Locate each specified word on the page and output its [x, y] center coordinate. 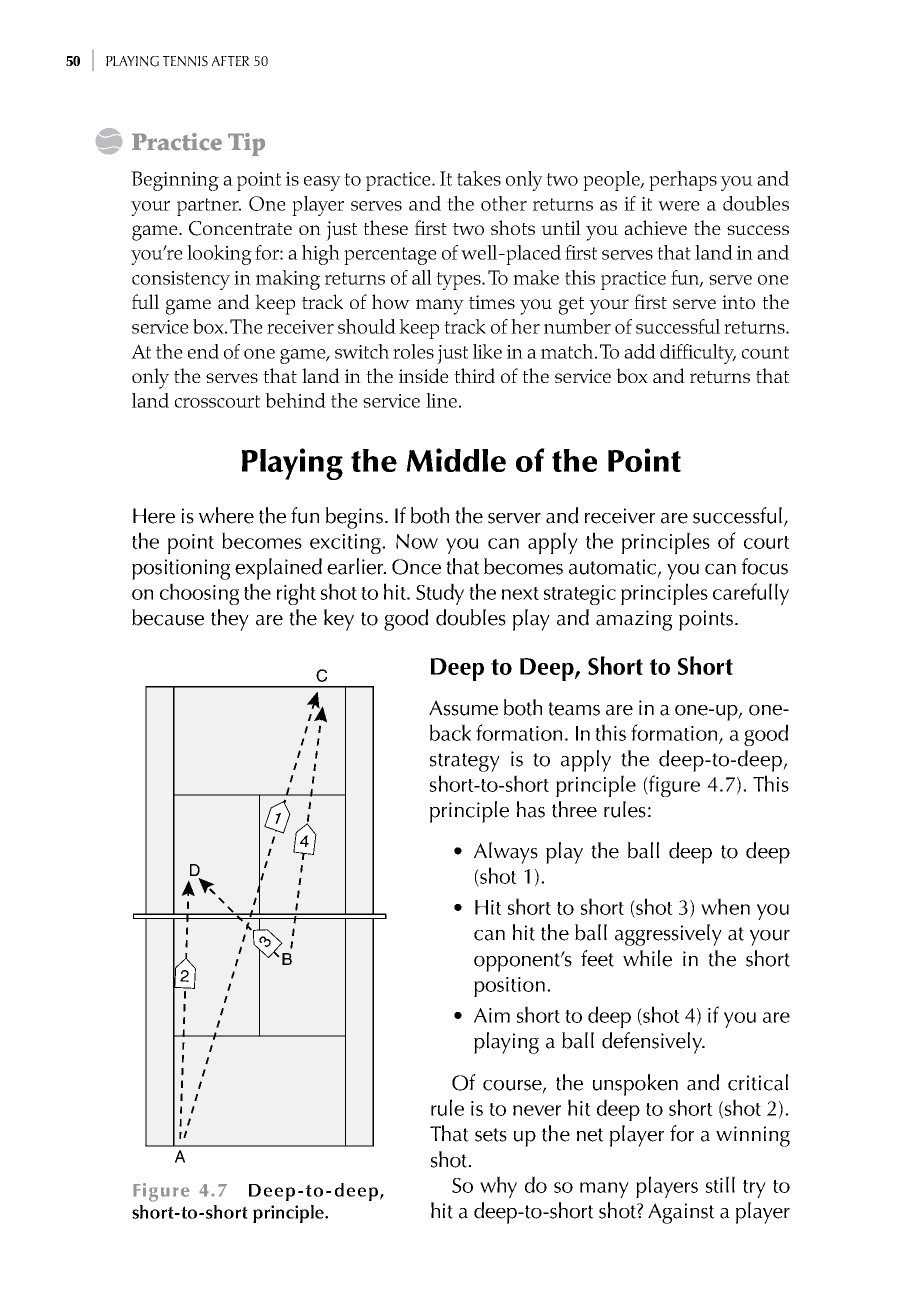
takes [479, 178]
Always [506, 853]
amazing [634, 620]
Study [440, 594]
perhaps [683, 181]
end [203, 351]
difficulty [698, 354]
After [230, 61]
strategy [465, 762]
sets [491, 1135]
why [498, 1187]
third [474, 375]
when [725, 906]
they [230, 620]
